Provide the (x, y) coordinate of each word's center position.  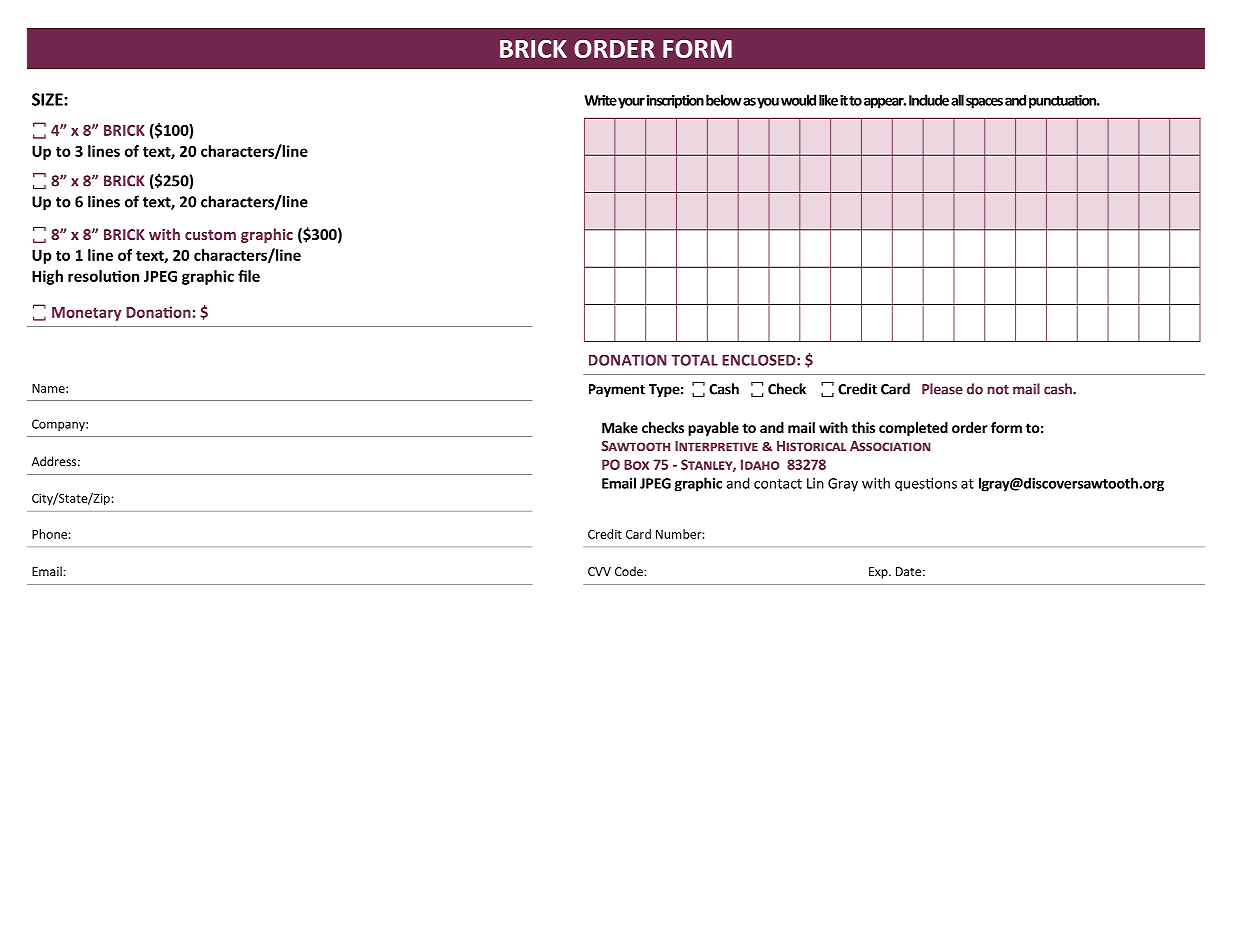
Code (630, 571)
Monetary (87, 314)
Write (600, 100)
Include (929, 100)
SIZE (48, 99)
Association (890, 446)
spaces (984, 103)
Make (620, 427)
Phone (49, 534)
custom (210, 235)
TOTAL (694, 360)
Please (942, 389)
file (249, 276)
